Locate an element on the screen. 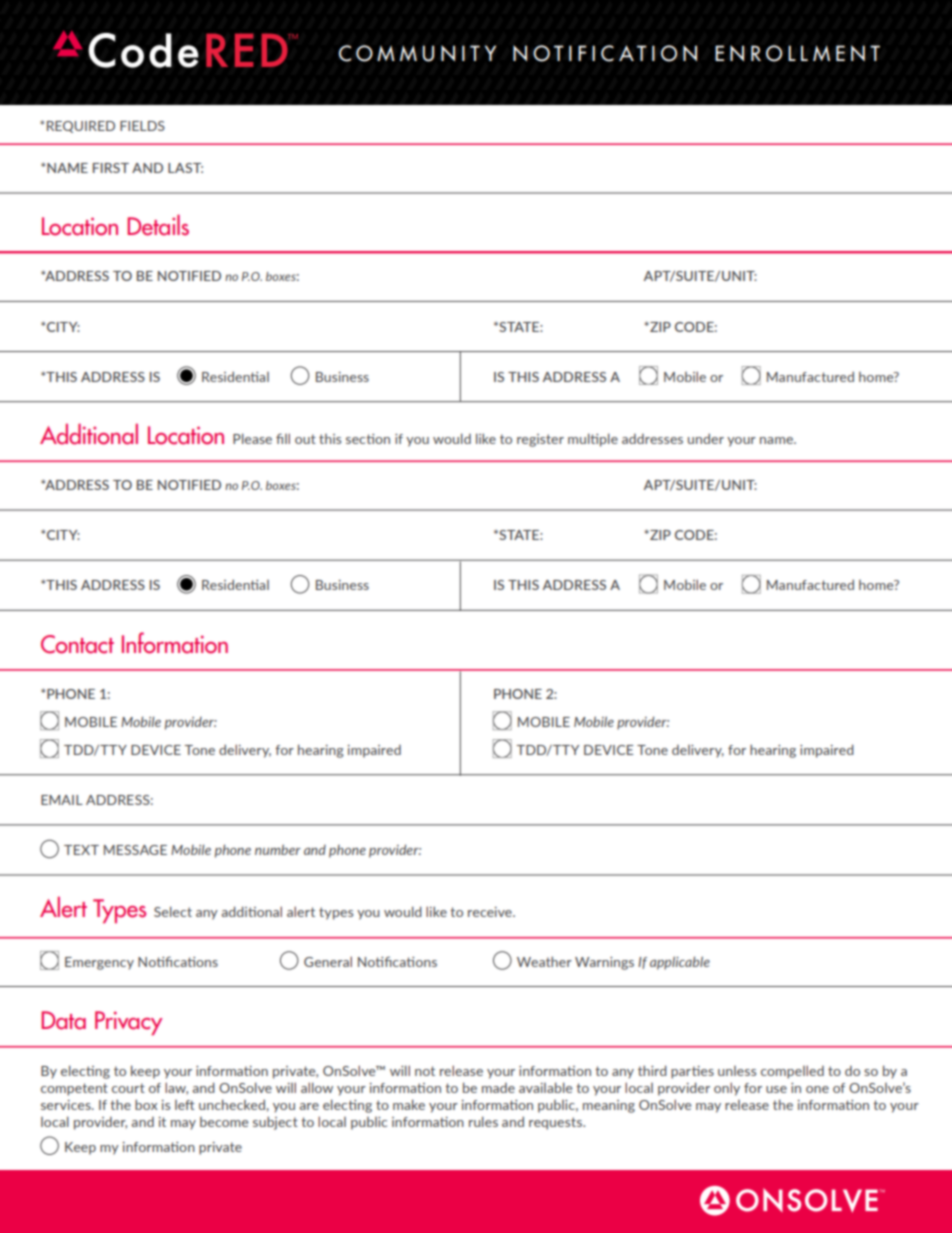  applicable is located at coordinates (680, 963).
